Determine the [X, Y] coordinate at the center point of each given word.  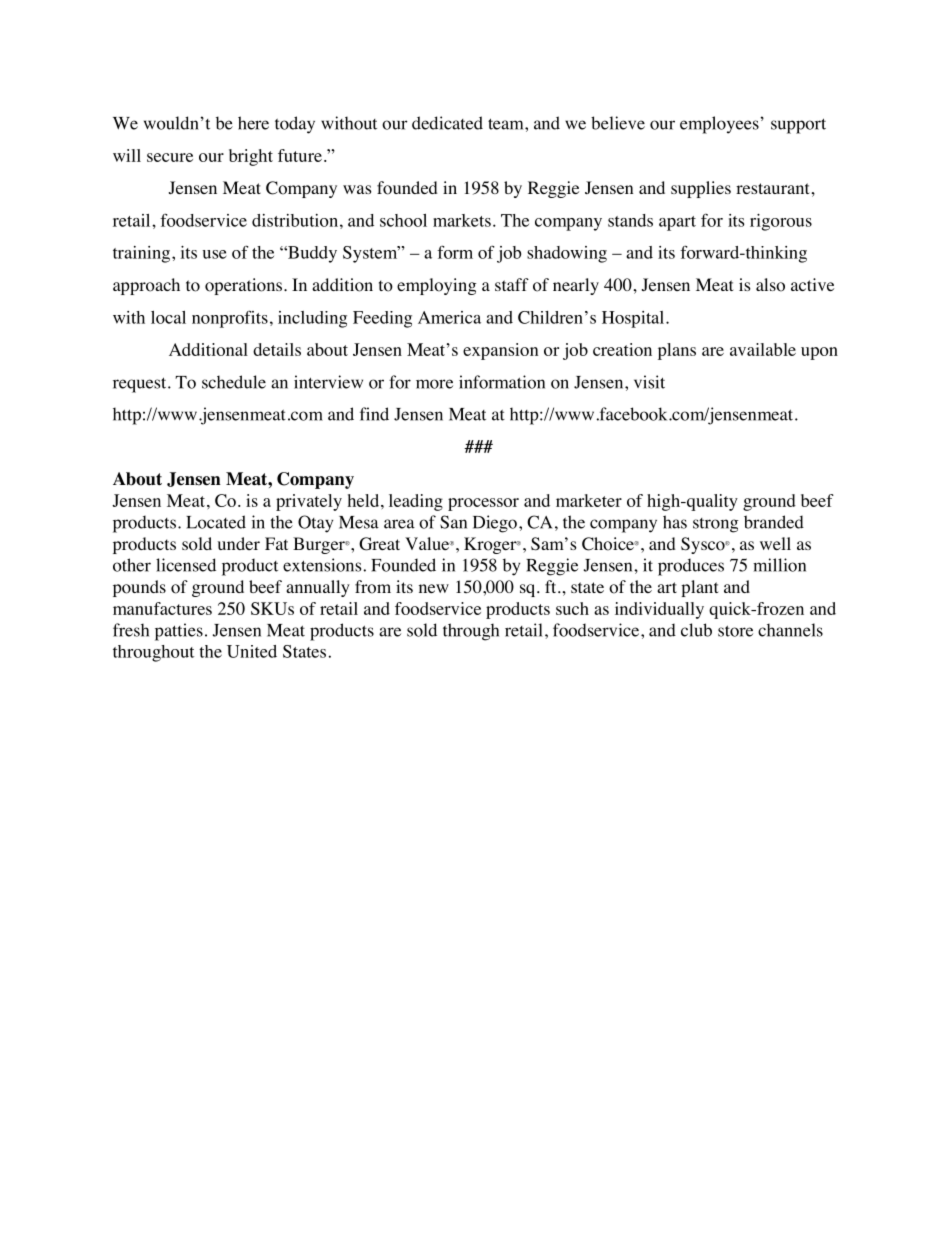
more [434, 384]
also [770, 285]
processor [483, 504]
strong [716, 525]
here [253, 123]
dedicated [447, 123]
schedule [234, 382]
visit [649, 382]
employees [720, 125]
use [215, 254]
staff [512, 284]
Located [216, 522]
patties [179, 632]
